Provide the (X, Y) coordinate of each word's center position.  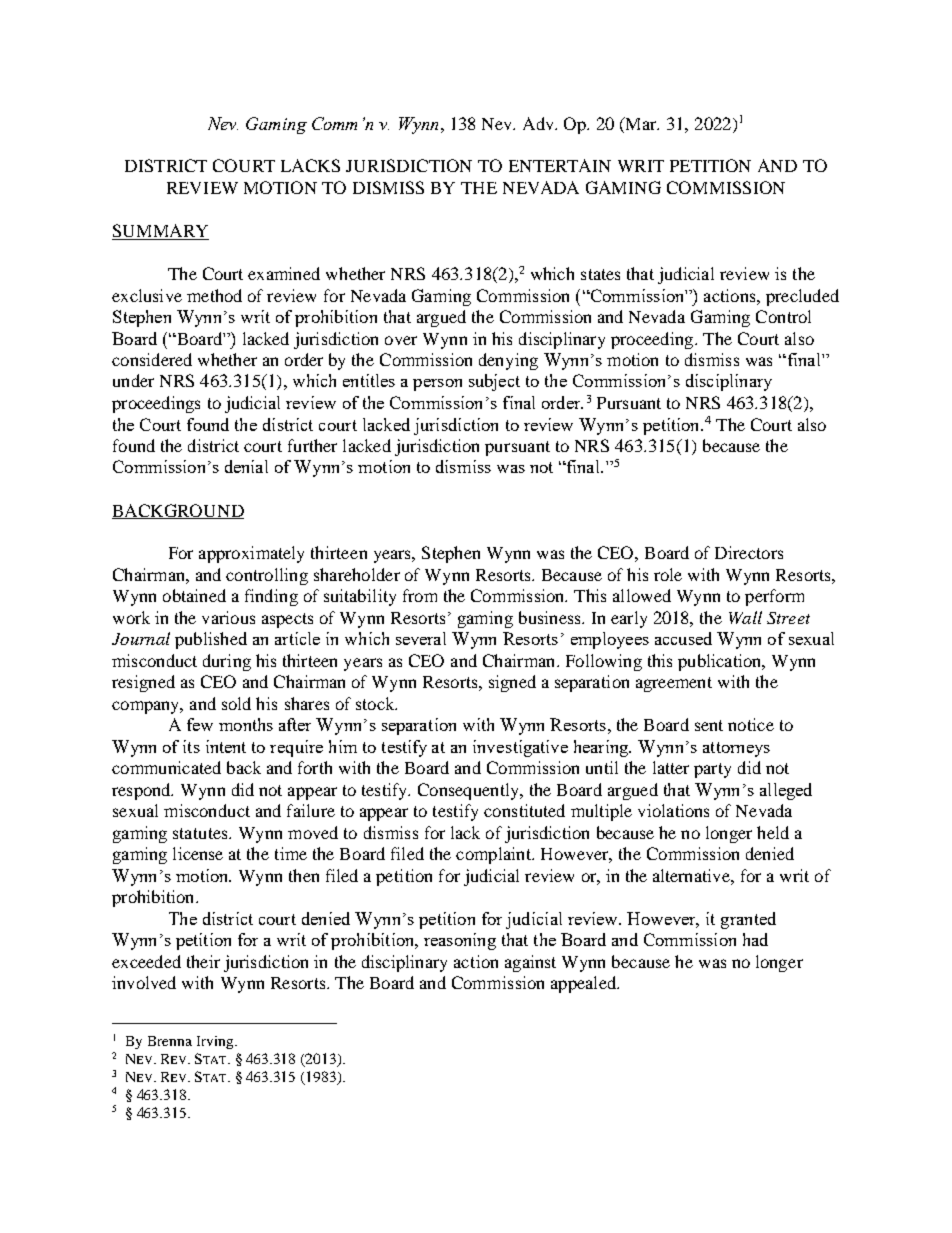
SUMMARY (160, 232)
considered (152, 359)
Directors (749, 552)
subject (494, 382)
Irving (216, 1042)
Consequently (470, 791)
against (530, 963)
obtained (194, 595)
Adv (540, 123)
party (712, 770)
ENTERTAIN (560, 165)
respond (142, 791)
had (755, 939)
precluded (802, 297)
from (420, 595)
